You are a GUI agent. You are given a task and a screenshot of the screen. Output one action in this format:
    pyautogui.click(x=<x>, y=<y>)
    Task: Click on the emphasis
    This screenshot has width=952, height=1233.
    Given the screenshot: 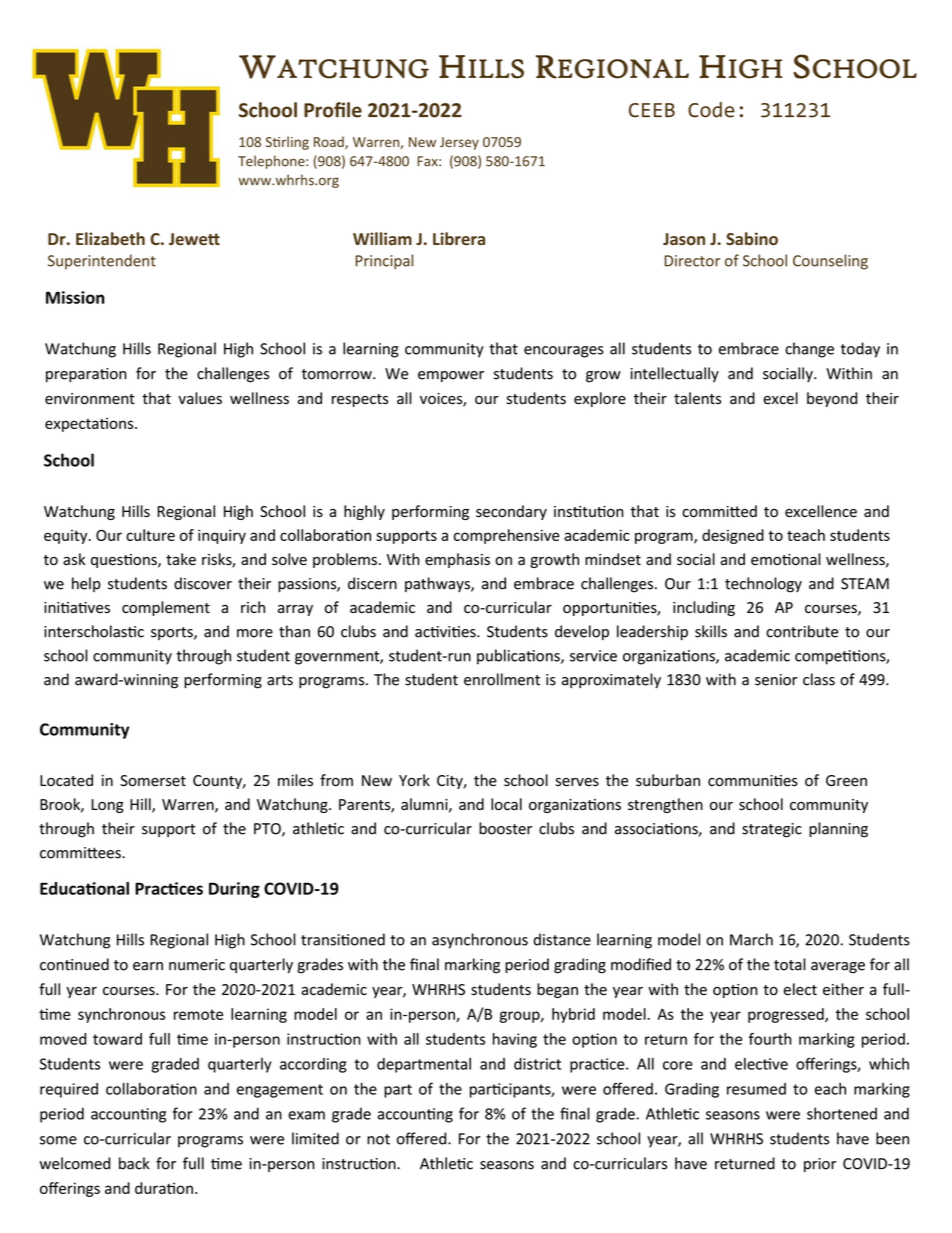 What is the action you would take?
    pyautogui.click(x=457, y=560)
